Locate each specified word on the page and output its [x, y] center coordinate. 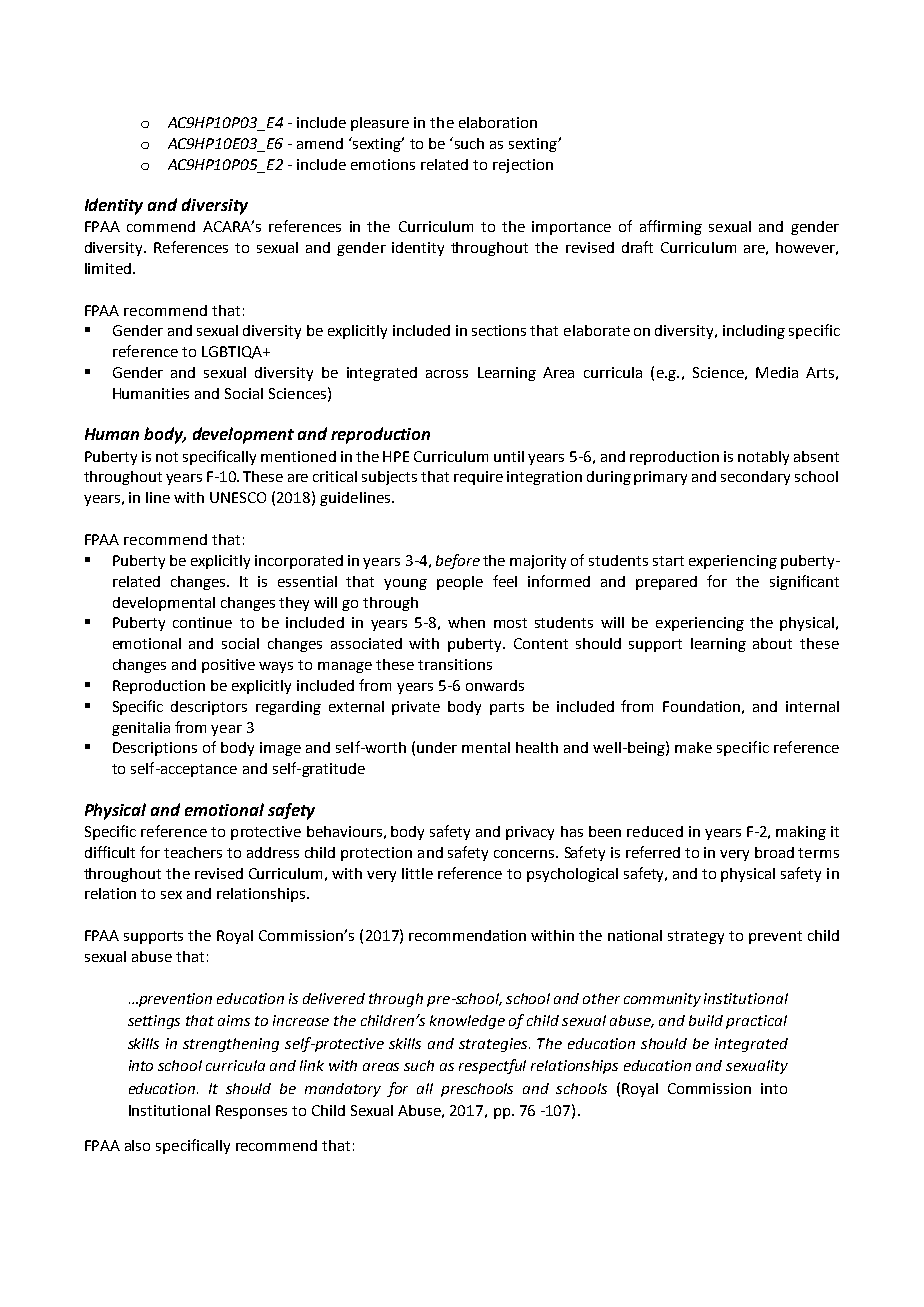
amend [320, 143]
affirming [671, 227]
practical [756, 1022]
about [772, 643]
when [466, 622]
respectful [492, 1066]
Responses [251, 1112]
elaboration [498, 122]
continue [202, 622]
